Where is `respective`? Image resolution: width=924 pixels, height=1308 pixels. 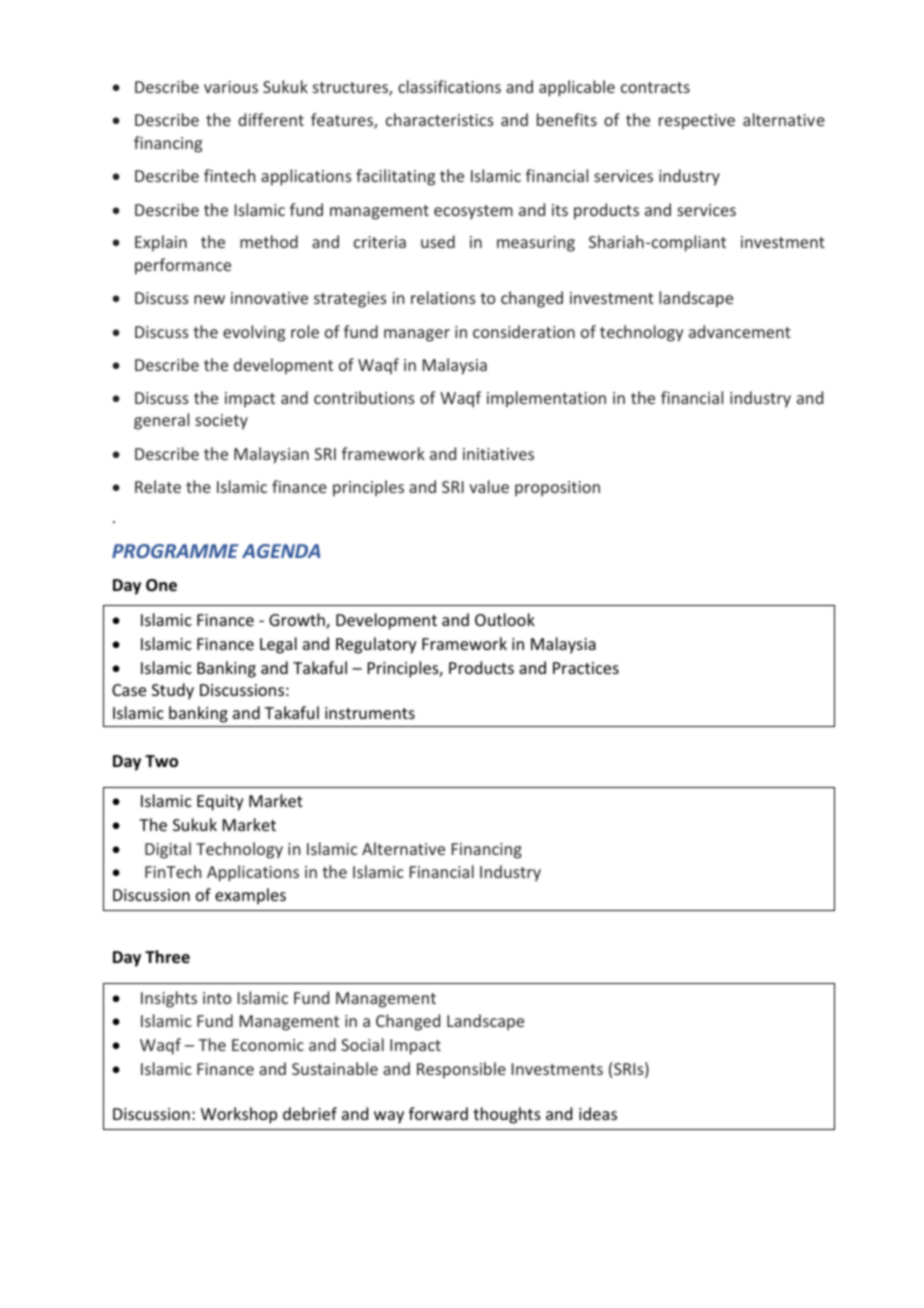
respective is located at coordinates (697, 122).
